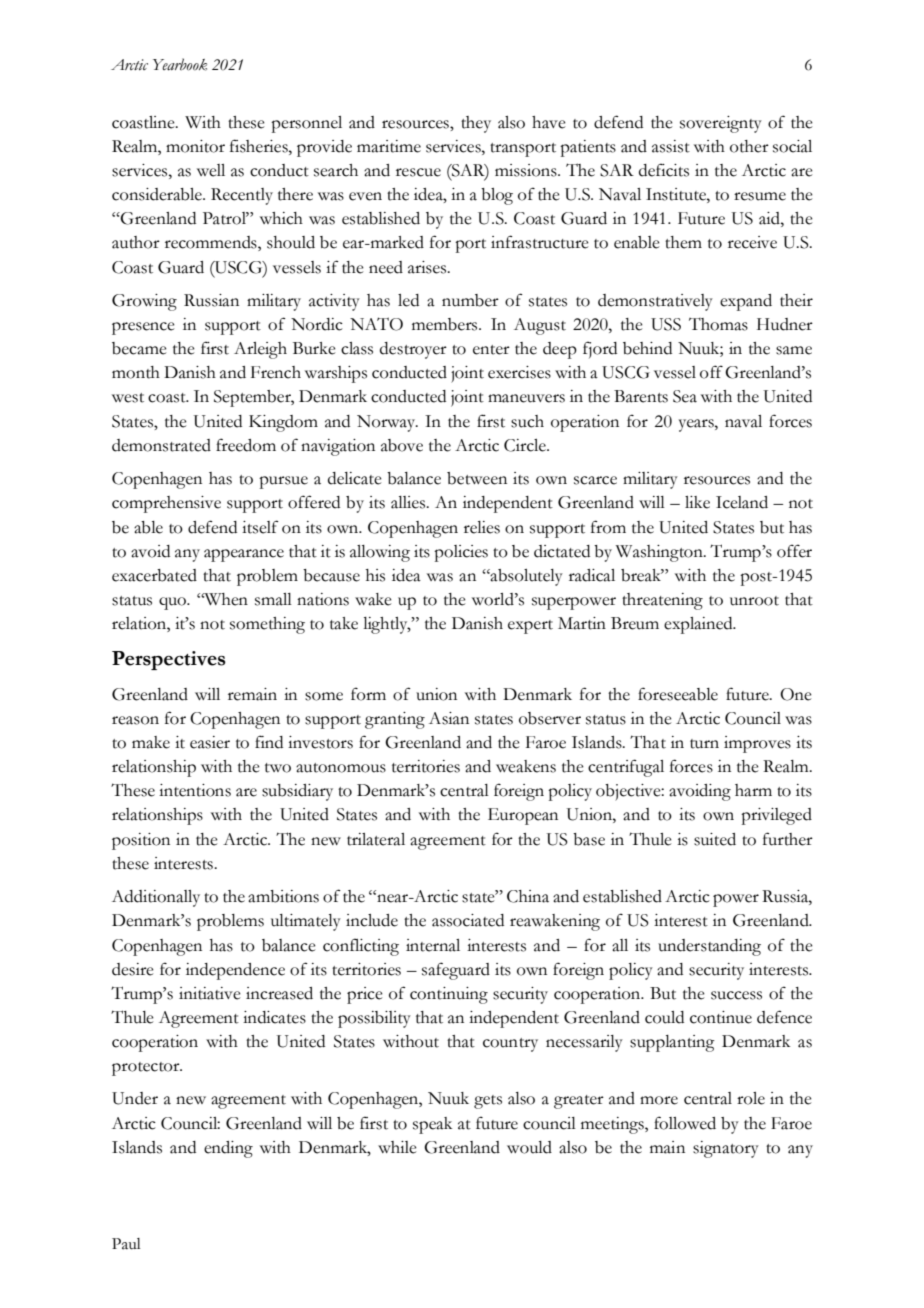  I want to click on they, so click(476, 124).
